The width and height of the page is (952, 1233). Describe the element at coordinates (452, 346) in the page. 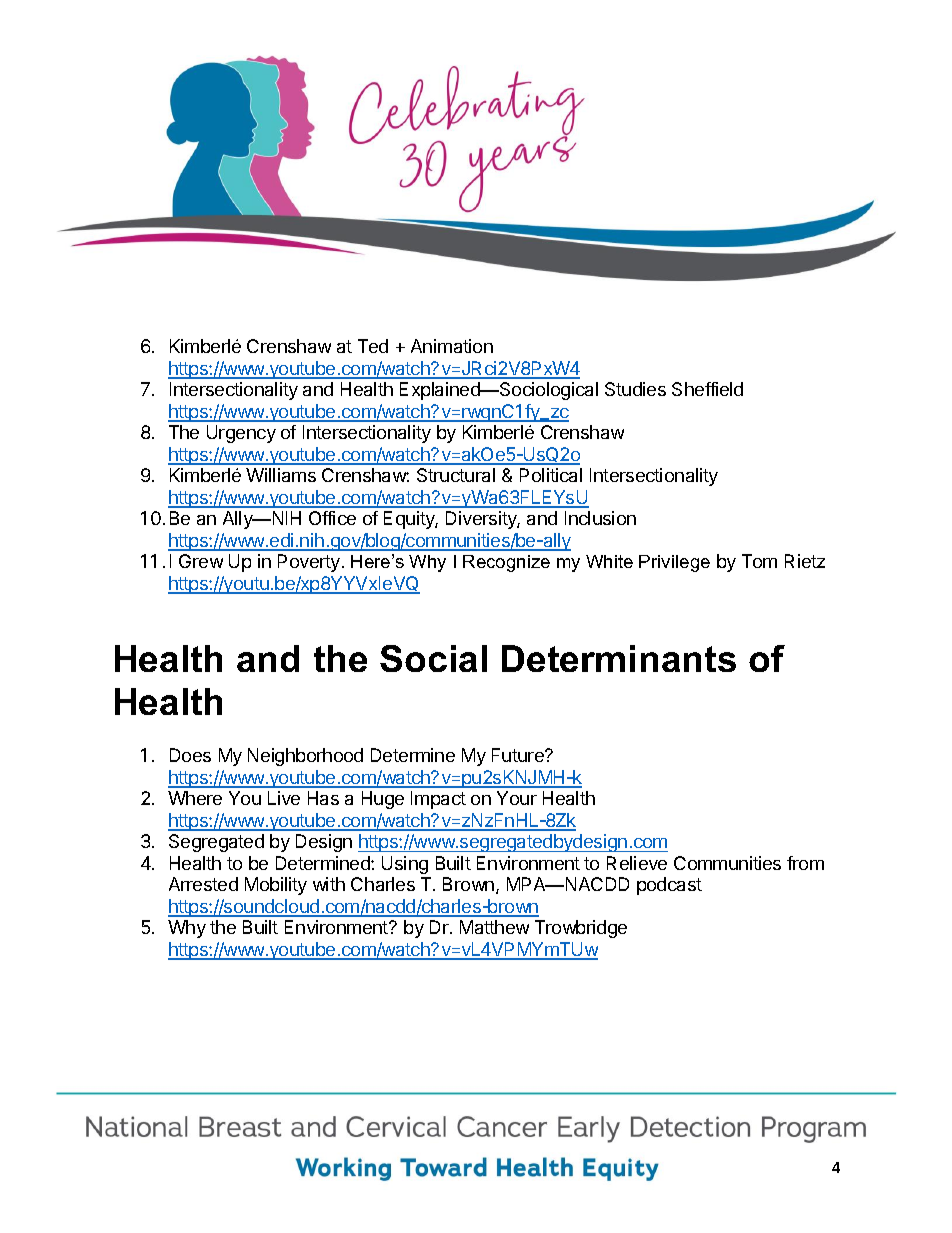

I see `Animation` at that location.
